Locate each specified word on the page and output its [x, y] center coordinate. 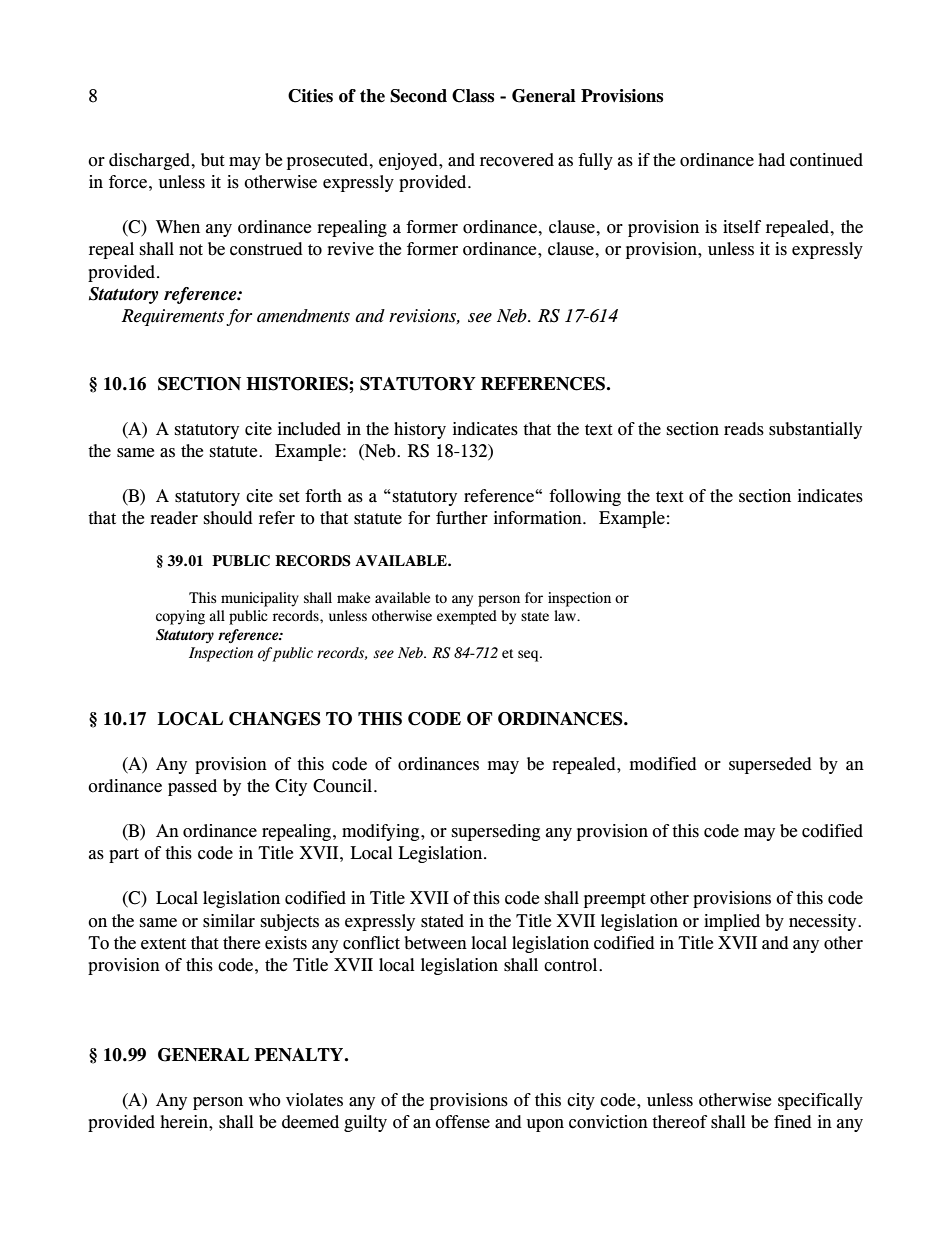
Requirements [172, 317]
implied [732, 922]
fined [793, 1122]
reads [744, 429]
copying [180, 617]
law [566, 615]
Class [473, 96]
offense [462, 1122]
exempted [467, 617]
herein [185, 1122]
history [420, 430]
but [213, 160]
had [771, 160]
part [124, 855]
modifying [382, 832]
